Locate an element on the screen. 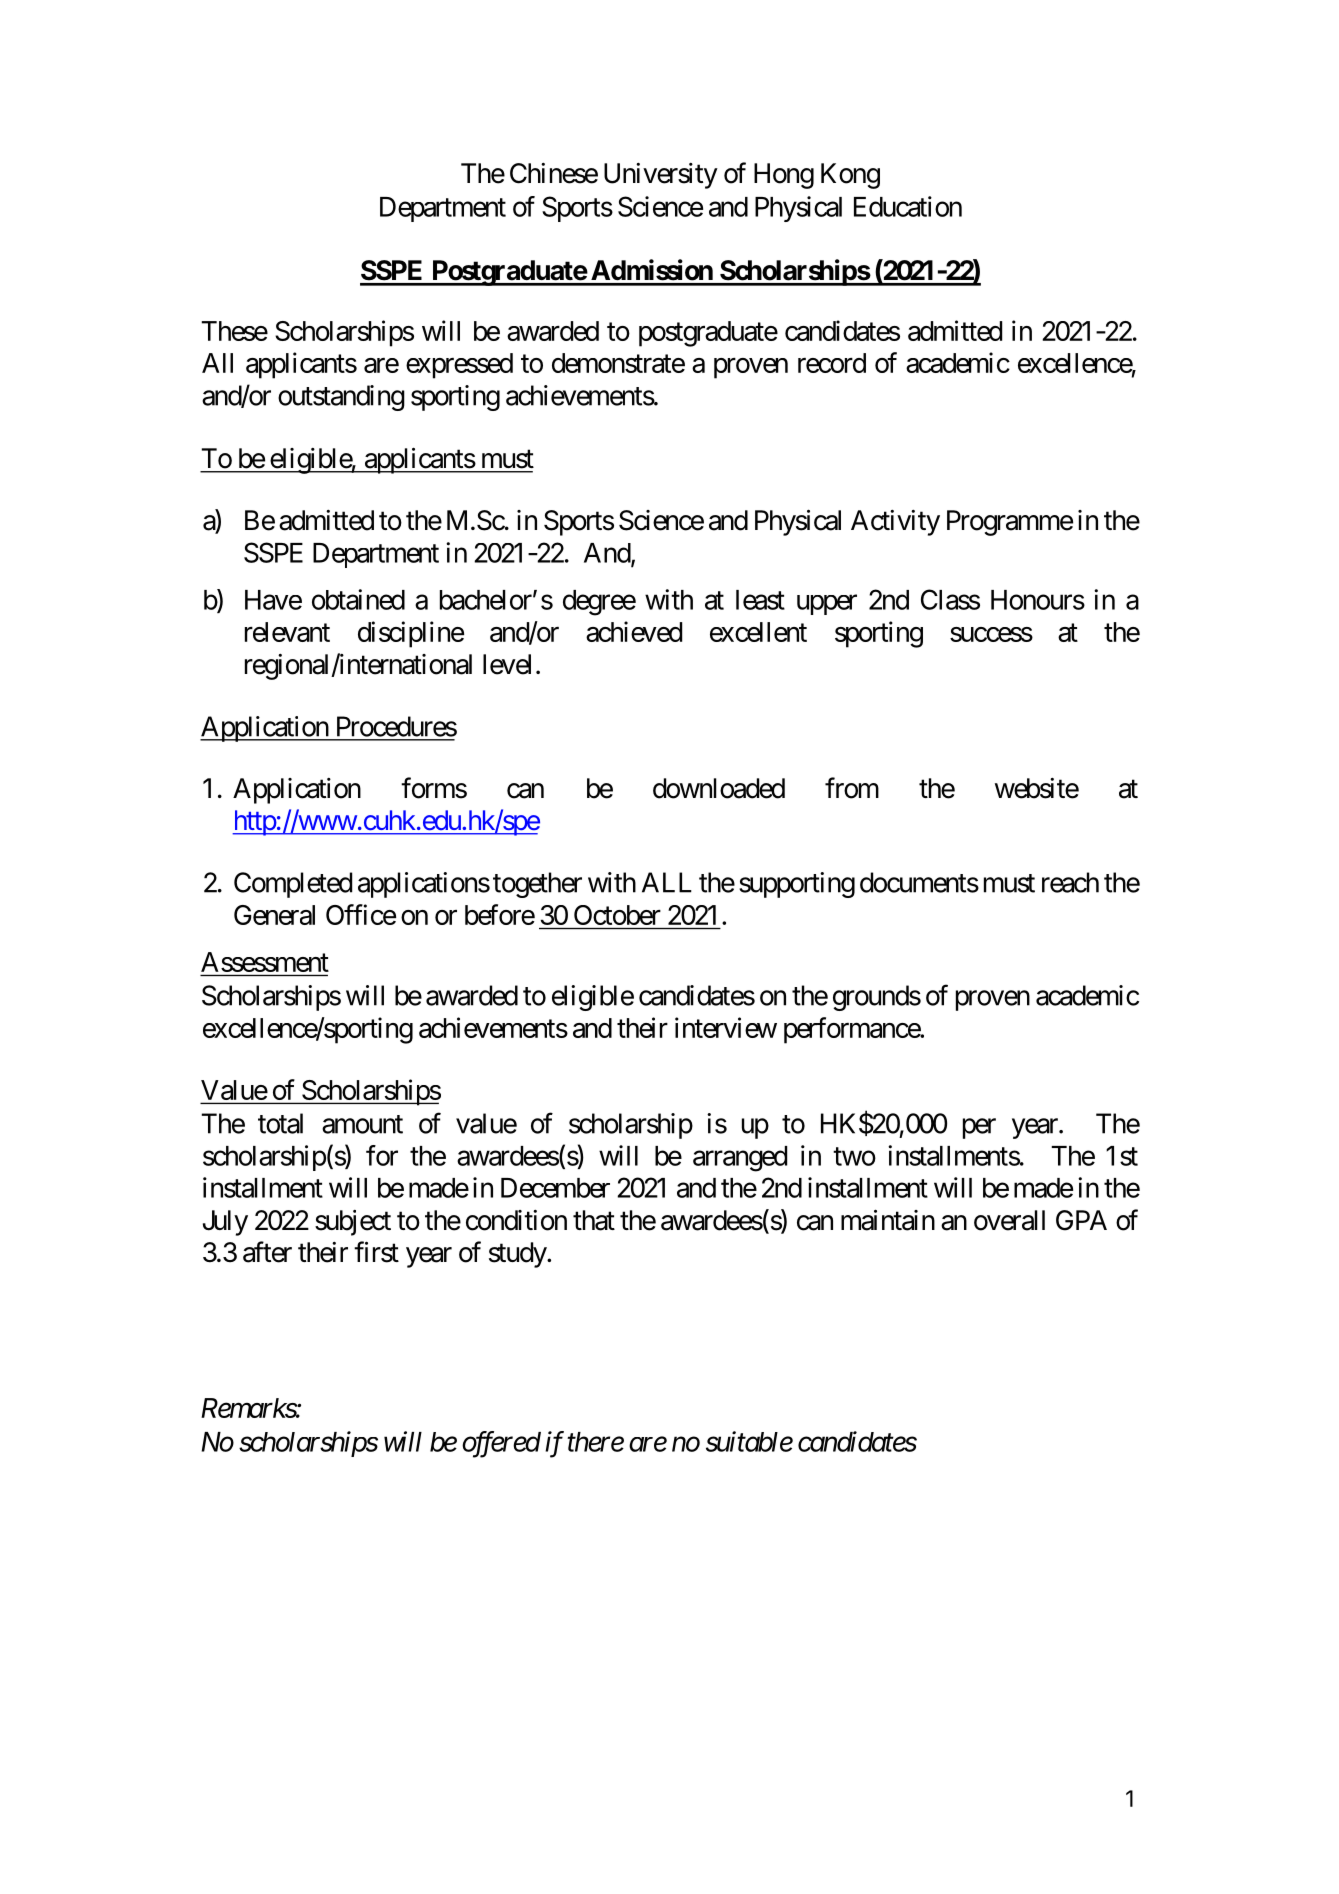 The image size is (1339, 1894). Education is located at coordinates (908, 206).
